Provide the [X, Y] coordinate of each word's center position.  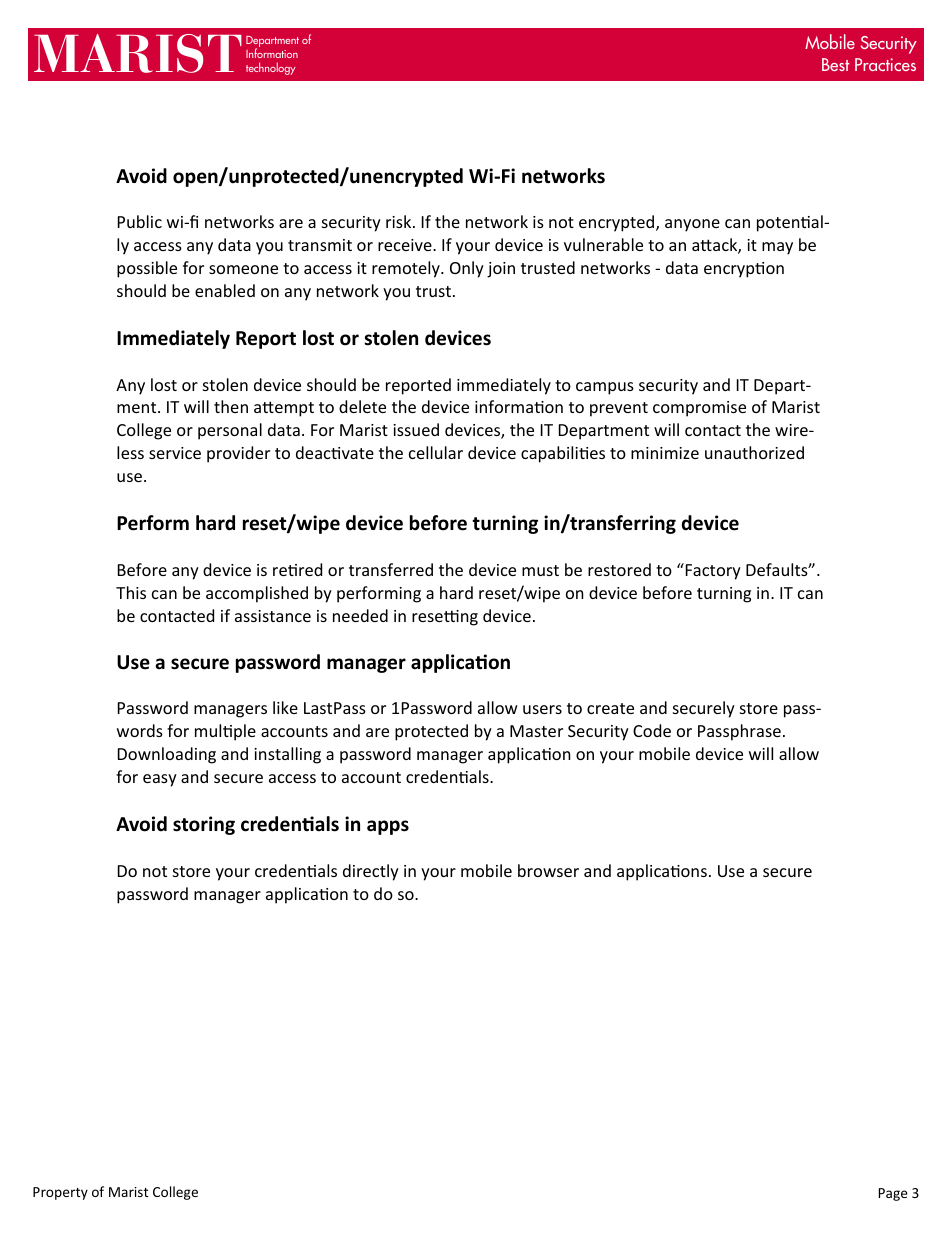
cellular [436, 452]
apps [388, 827]
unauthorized [754, 452]
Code [652, 730]
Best [836, 64]
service [175, 453]
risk [400, 221]
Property [60, 1193]
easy [160, 780]
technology [271, 68]
